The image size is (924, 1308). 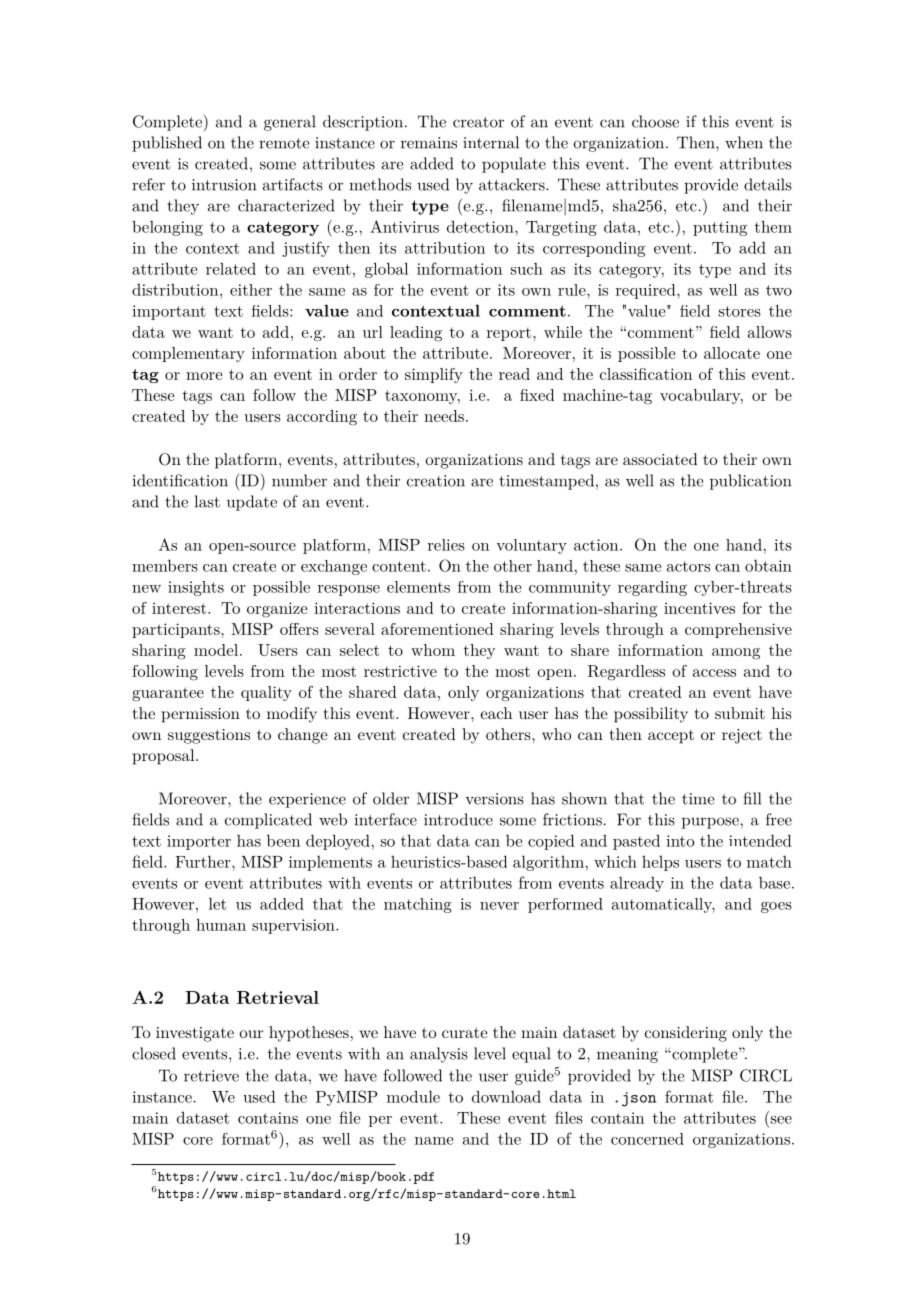 What do you see at coordinates (211, 1076) in the screenshot?
I see `retrieve` at bounding box center [211, 1076].
